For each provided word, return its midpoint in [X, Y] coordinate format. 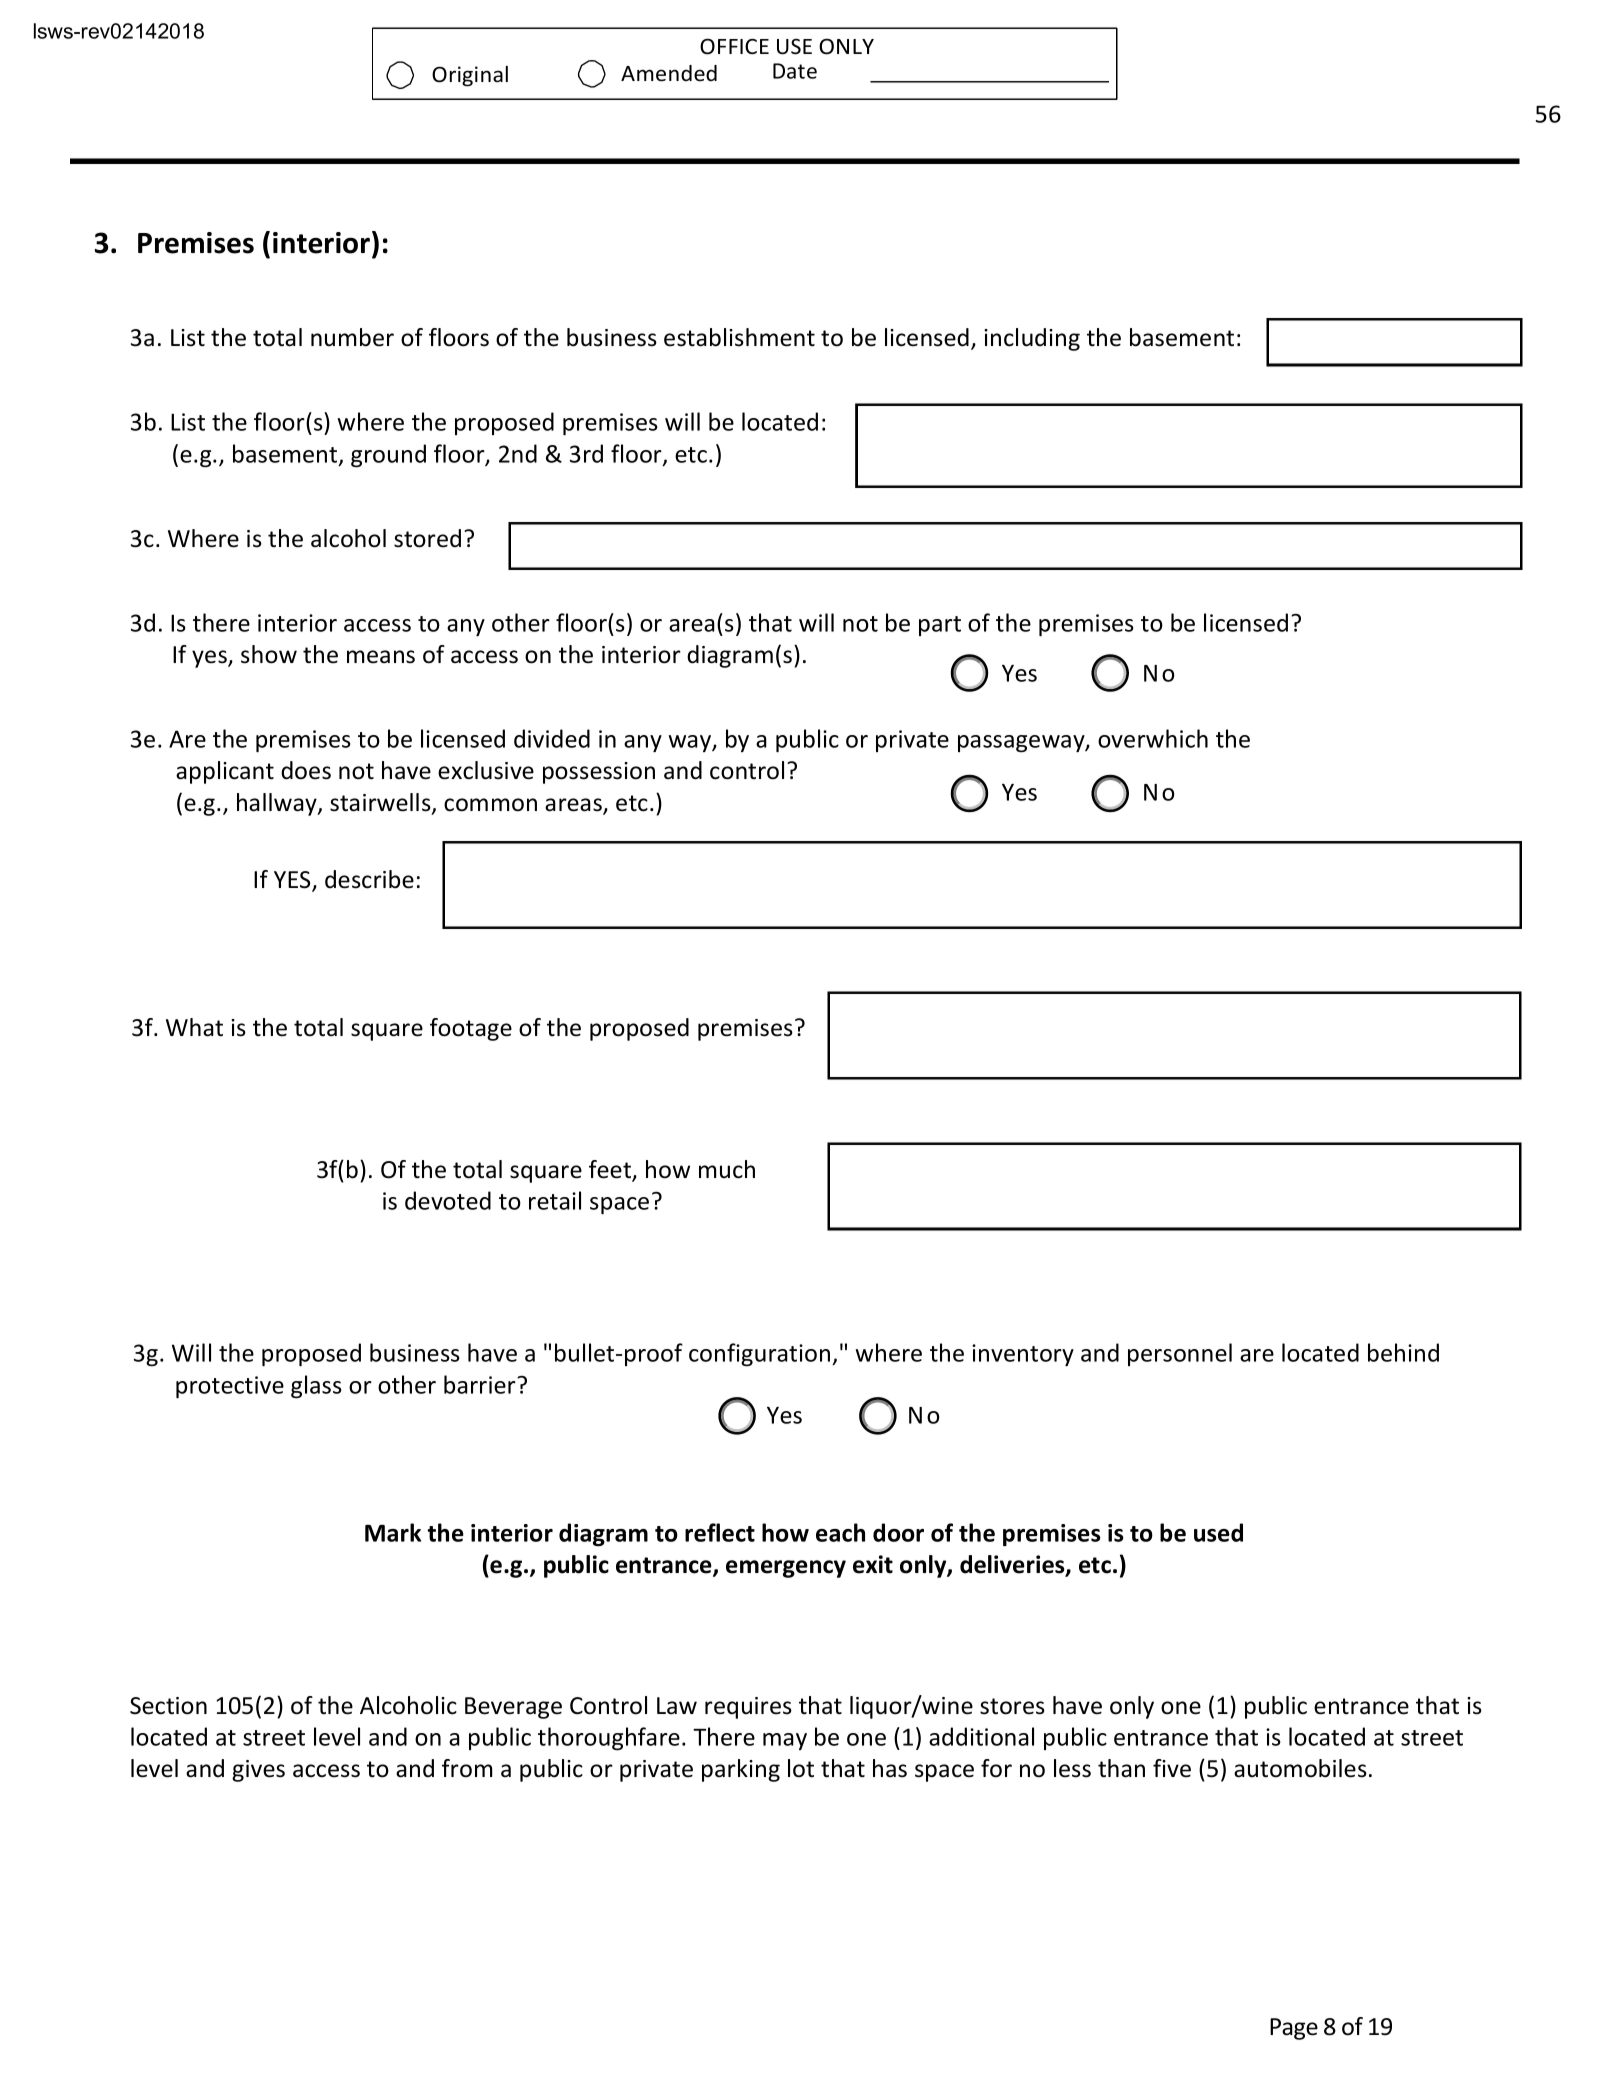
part [940, 626]
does [306, 770]
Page [1294, 2029]
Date [795, 71]
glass [316, 1387]
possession [599, 773]
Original [470, 76]
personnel [1180, 1354]
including [1032, 339]
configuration [761, 1355]
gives [258, 1771]
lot [801, 1768]
